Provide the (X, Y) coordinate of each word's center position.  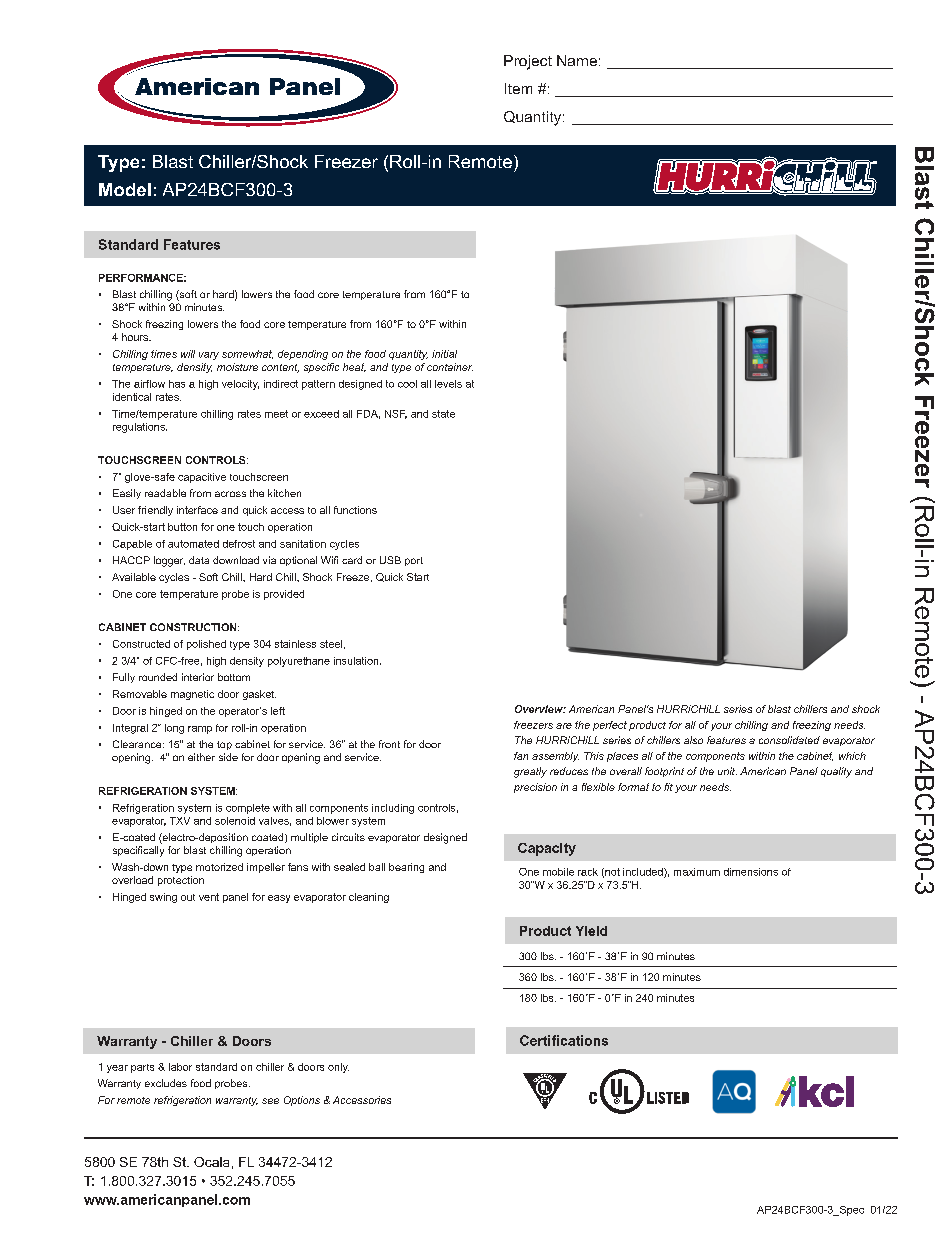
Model (125, 189)
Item (518, 88)
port (414, 561)
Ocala (211, 1162)
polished (206, 645)
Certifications (564, 1040)
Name (577, 60)
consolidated (789, 740)
